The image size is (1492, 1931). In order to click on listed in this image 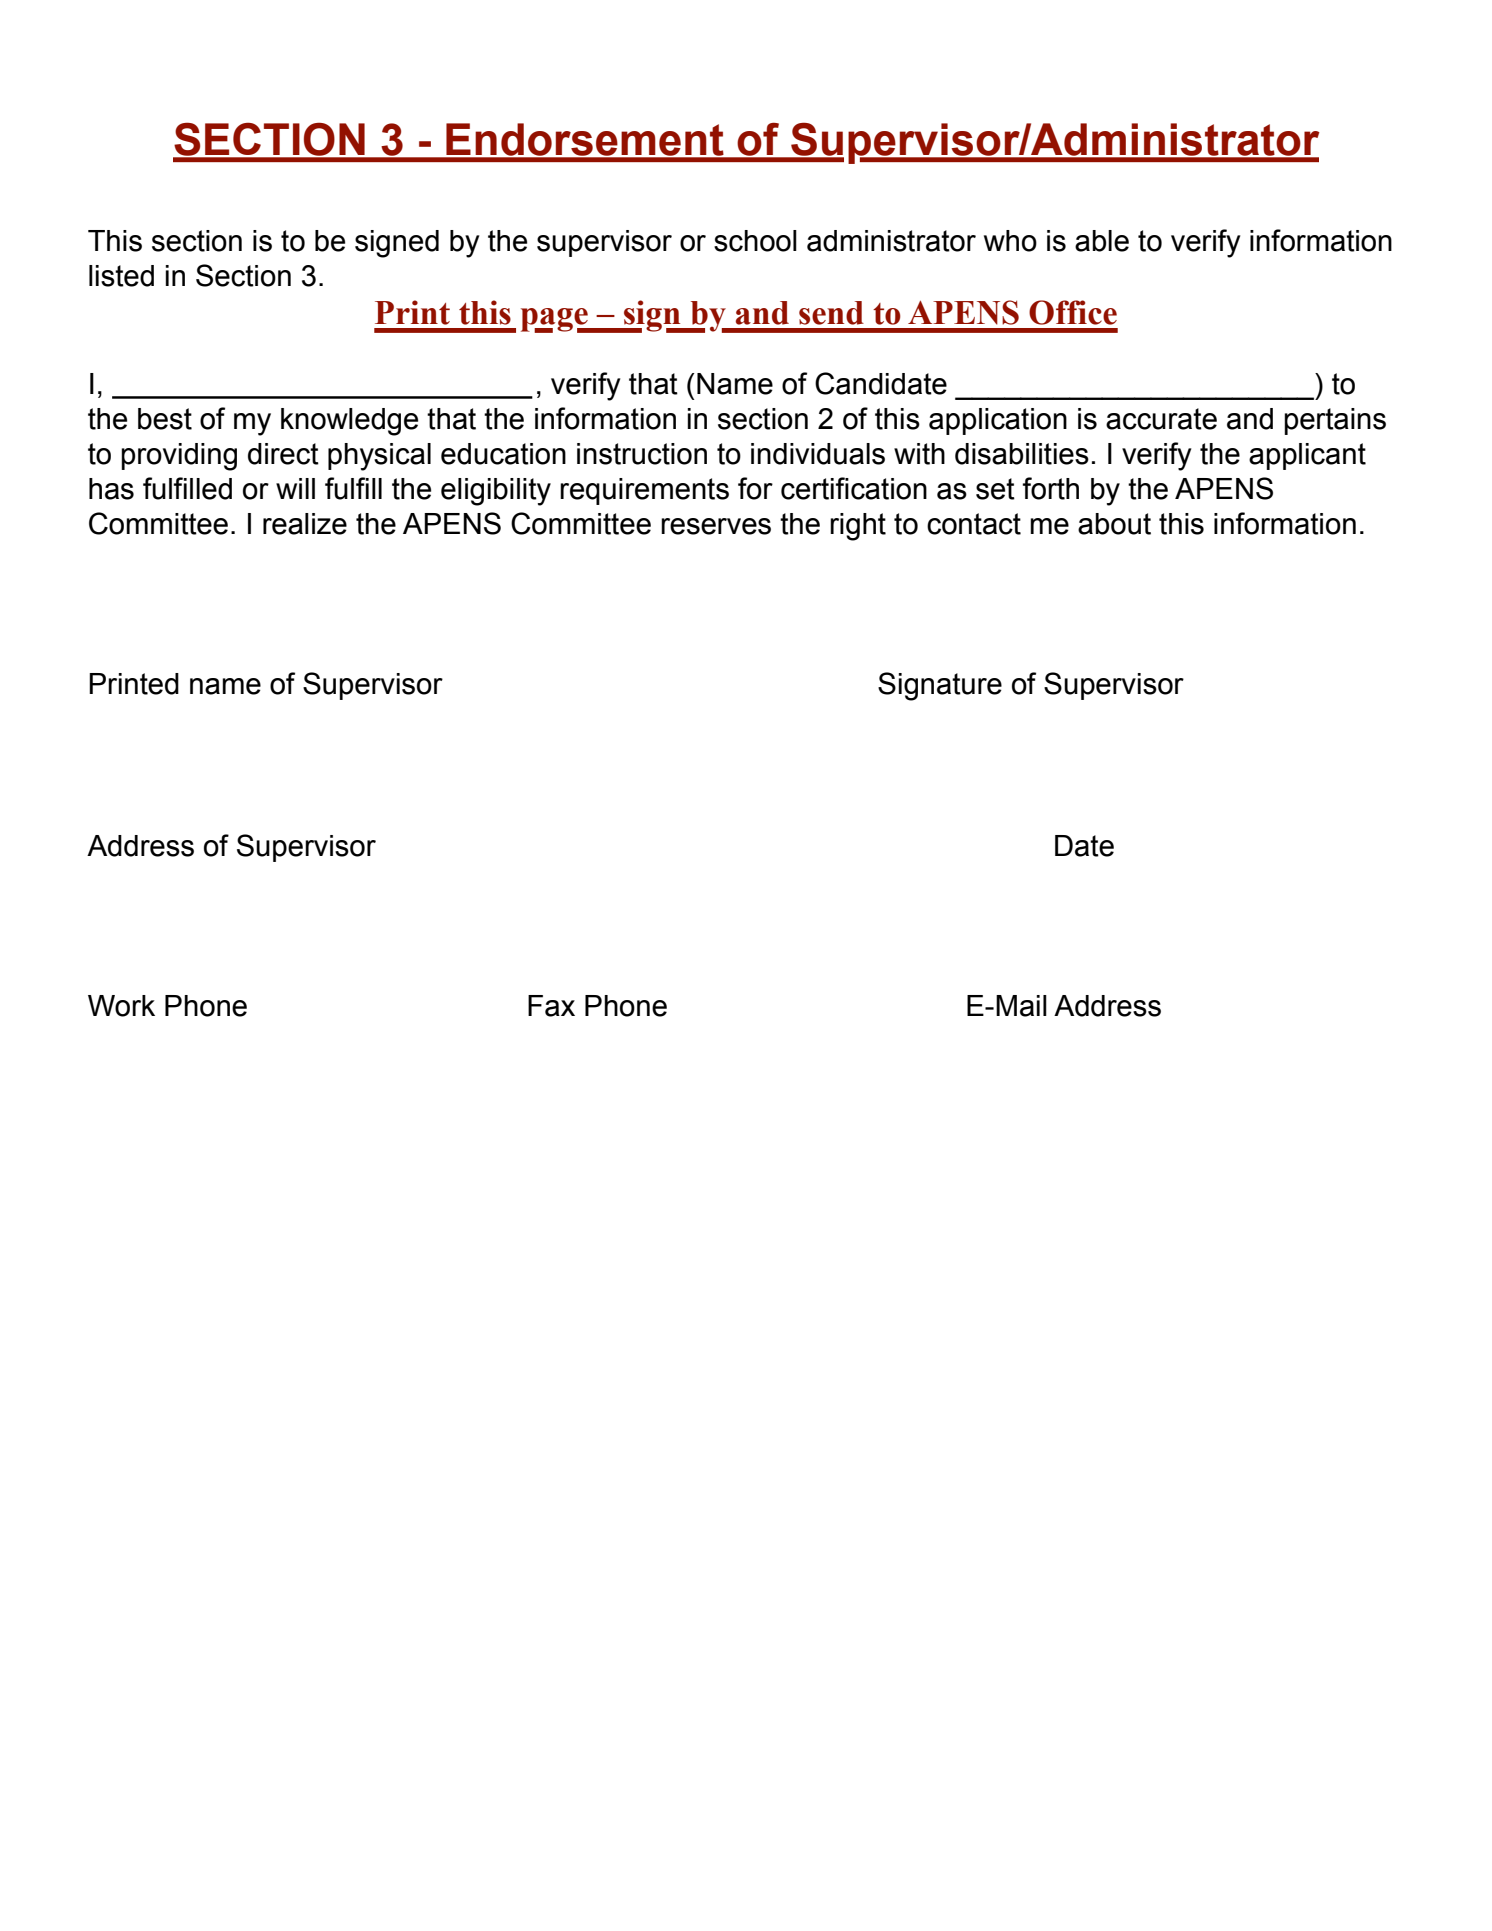, I will do `click(121, 276)`.
